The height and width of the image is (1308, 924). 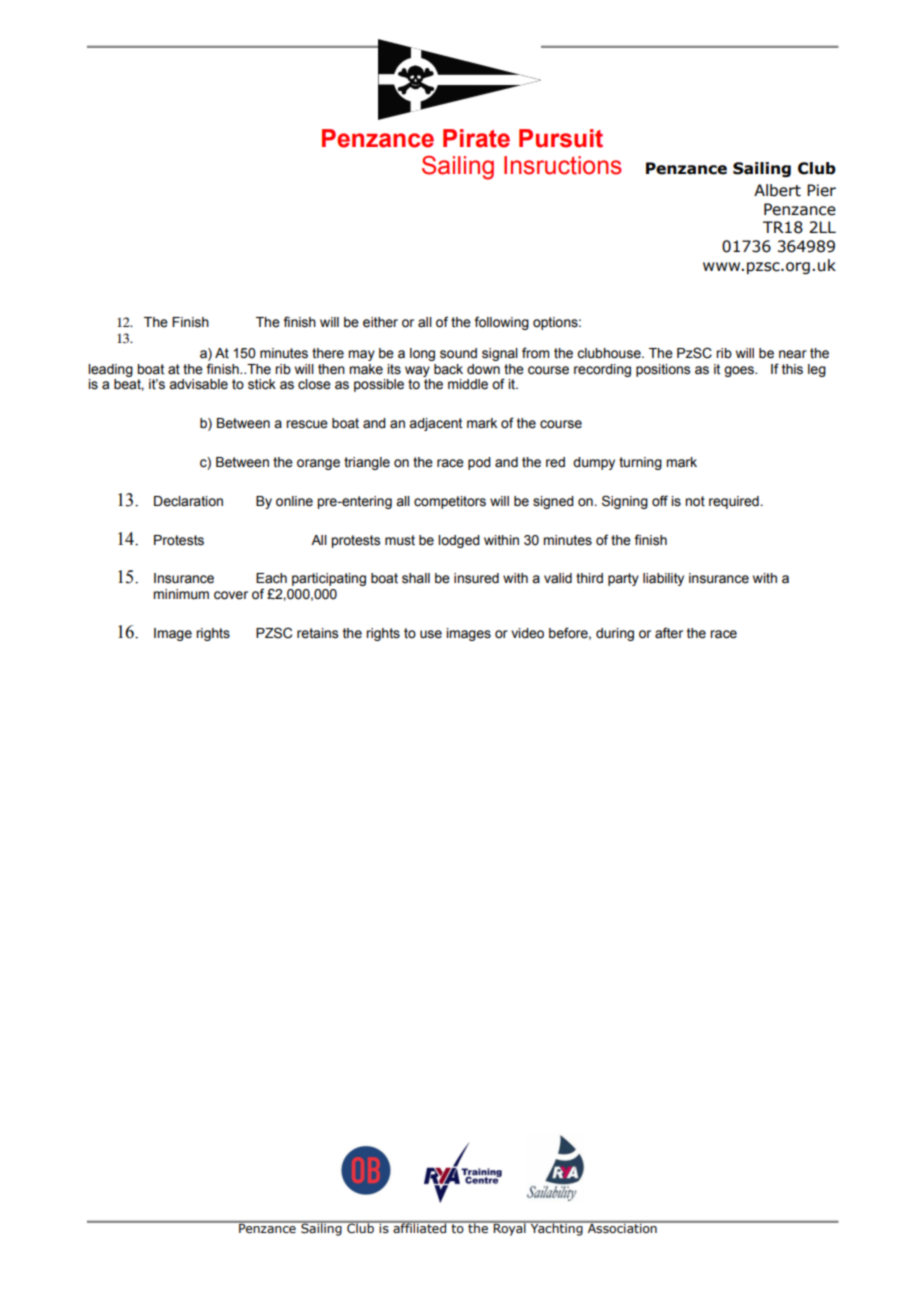 I want to click on affiliated, so click(x=419, y=1227).
